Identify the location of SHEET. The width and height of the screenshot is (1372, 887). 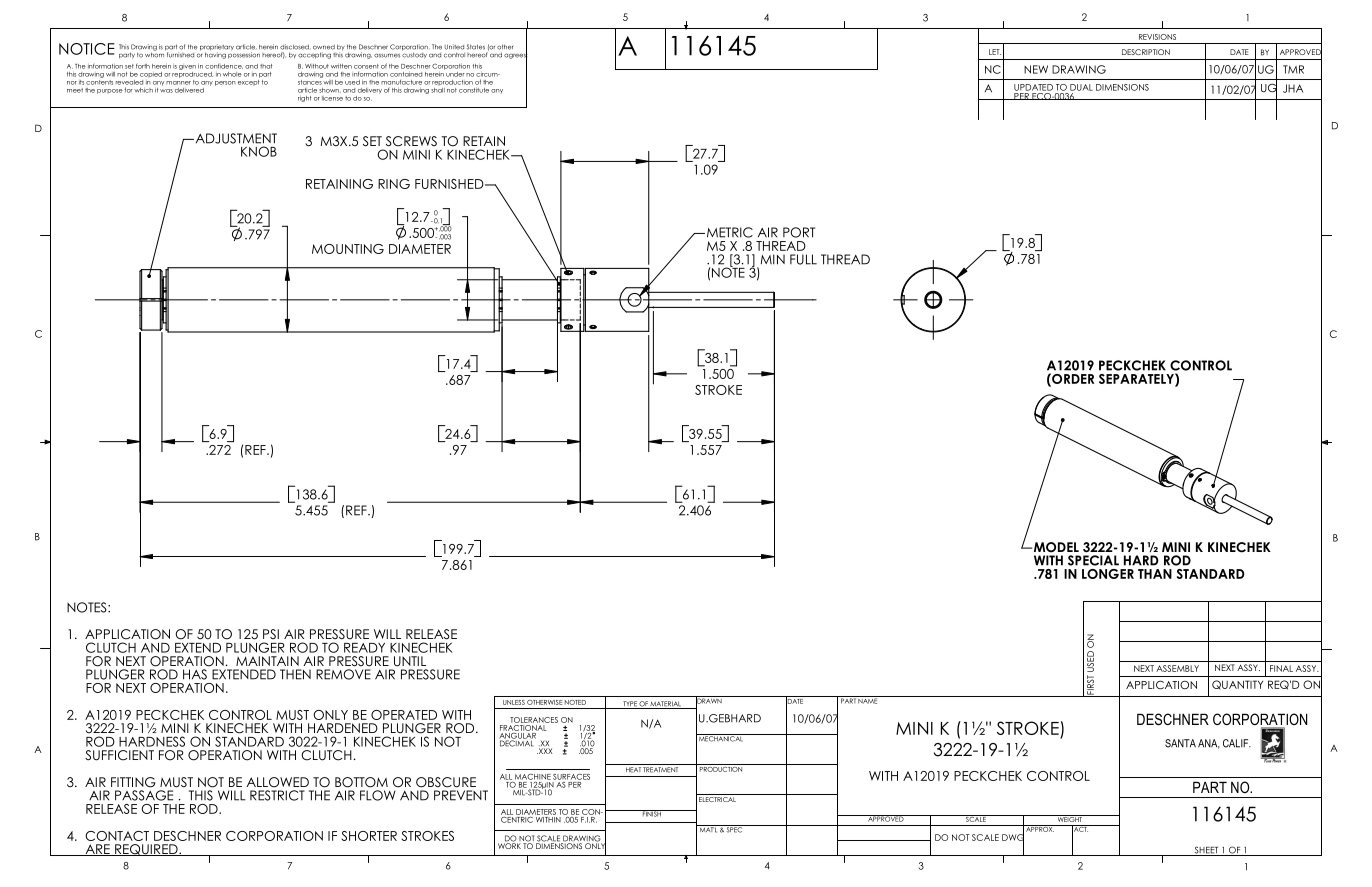
(1206, 851).
